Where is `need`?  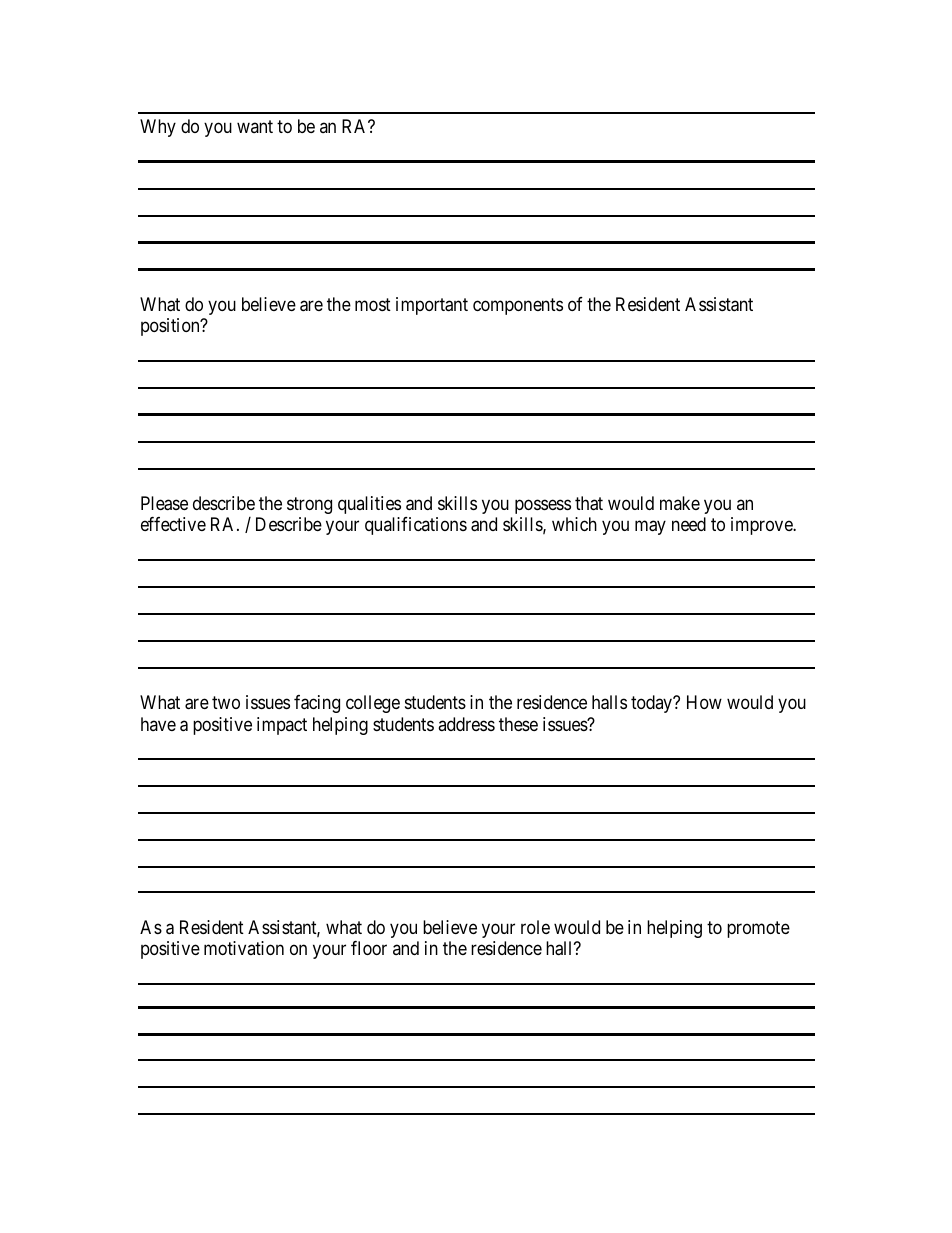
need is located at coordinates (689, 524).
